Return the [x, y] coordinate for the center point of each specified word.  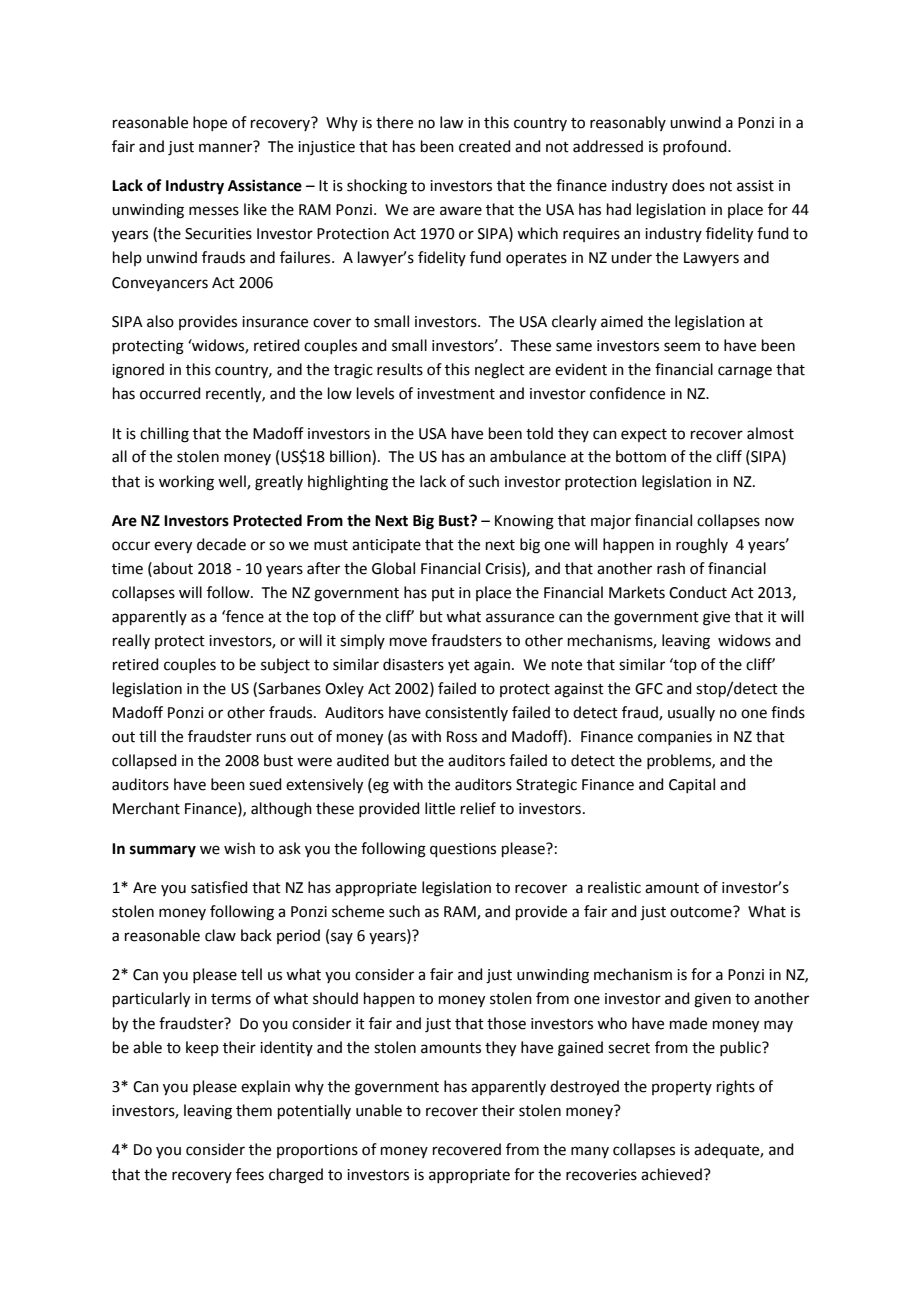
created [485, 146]
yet [459, 666]
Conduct [698, 592]
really [131, 641]
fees [250, 1174]
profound [696, 147]
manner [225, 148]
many [590, 1152]
